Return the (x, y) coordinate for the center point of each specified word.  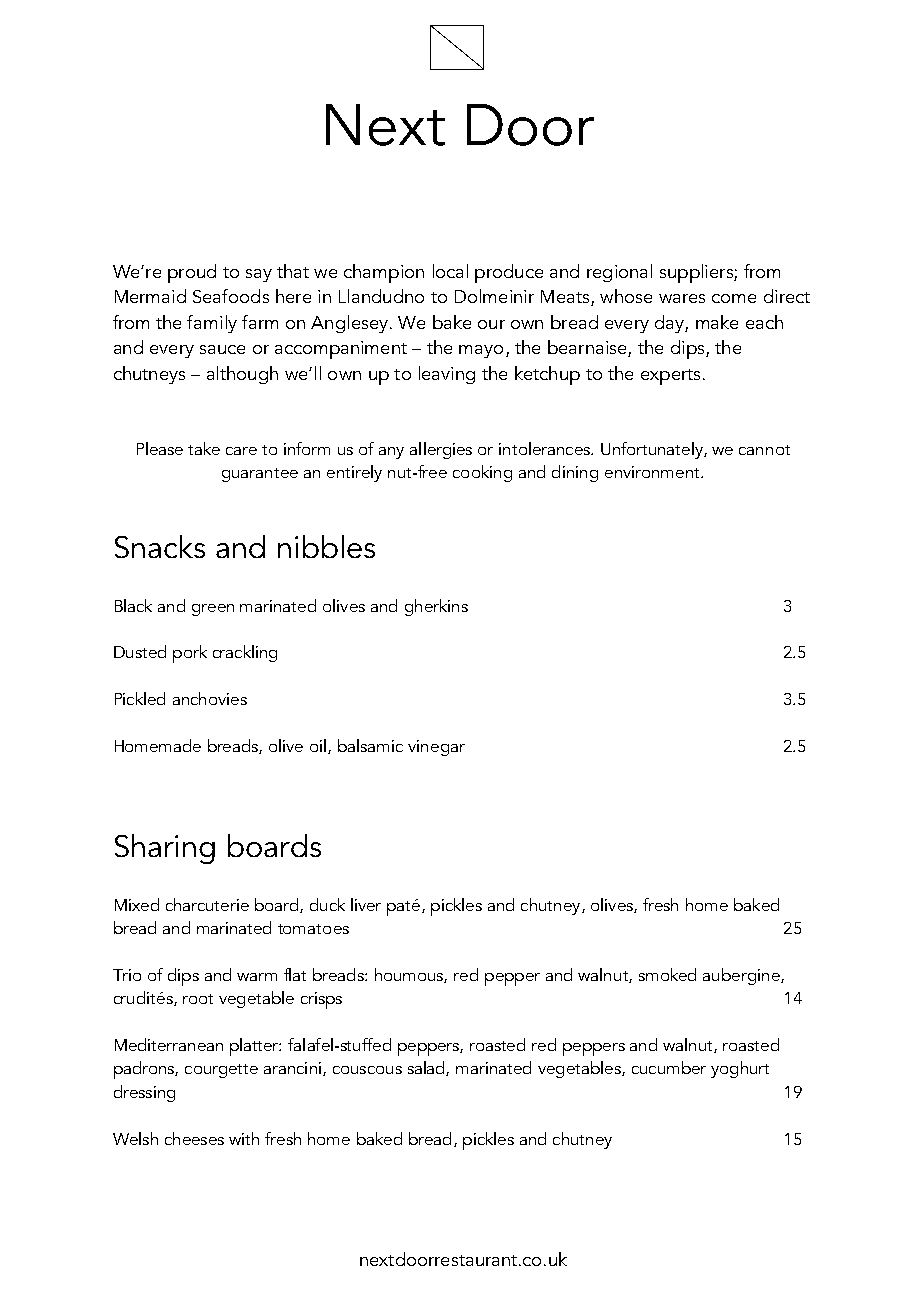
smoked (667, 974)
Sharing (165, 849)
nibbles (326, 546)
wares (682, 298)
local (450, 271)
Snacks (160, 546)
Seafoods (231, 296)
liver (366, 904)
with (244, 1138)
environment (653, 472)
